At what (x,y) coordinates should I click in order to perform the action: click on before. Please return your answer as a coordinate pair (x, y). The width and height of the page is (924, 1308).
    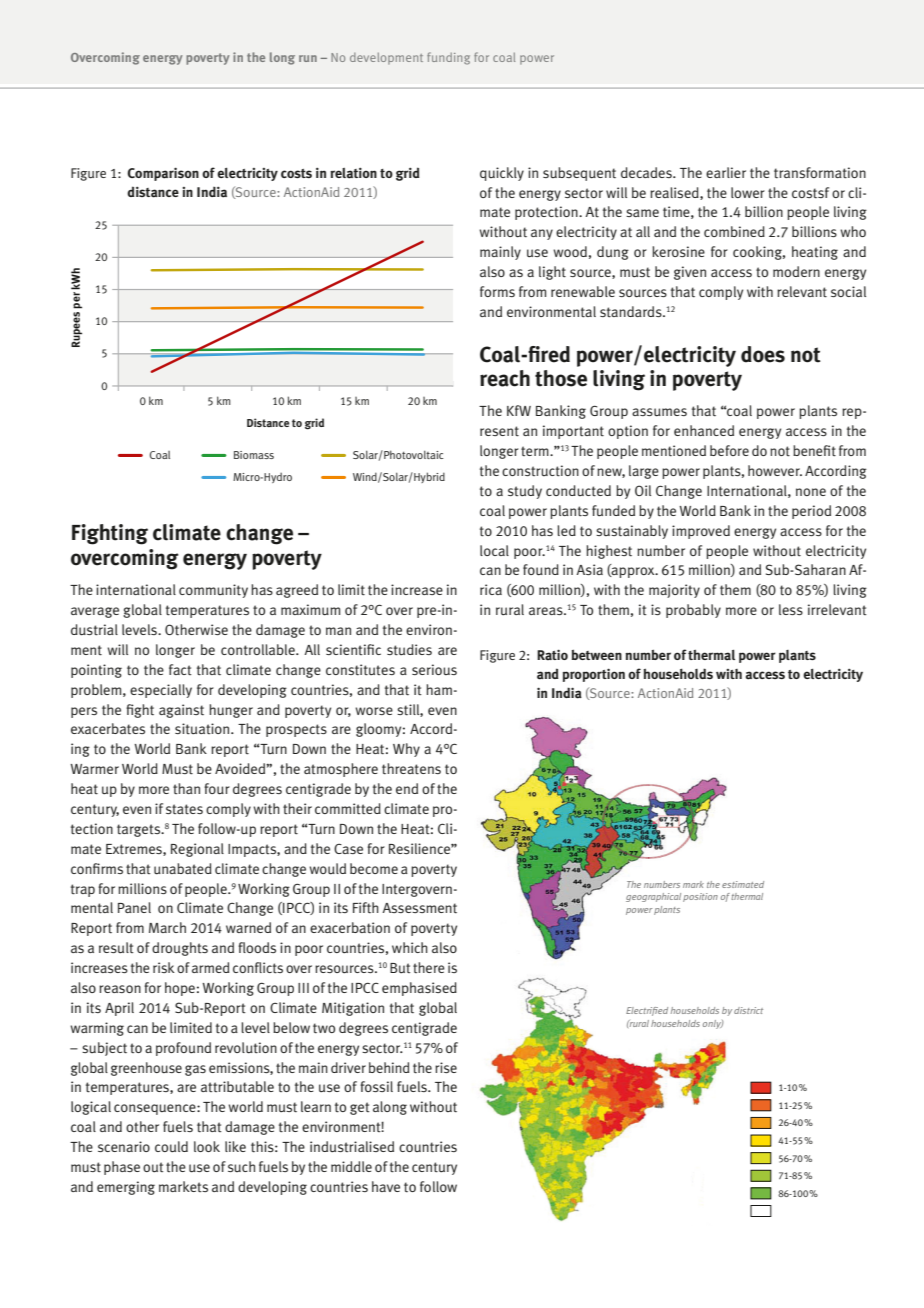
    Looking at the image, I should click on (729, 450).
